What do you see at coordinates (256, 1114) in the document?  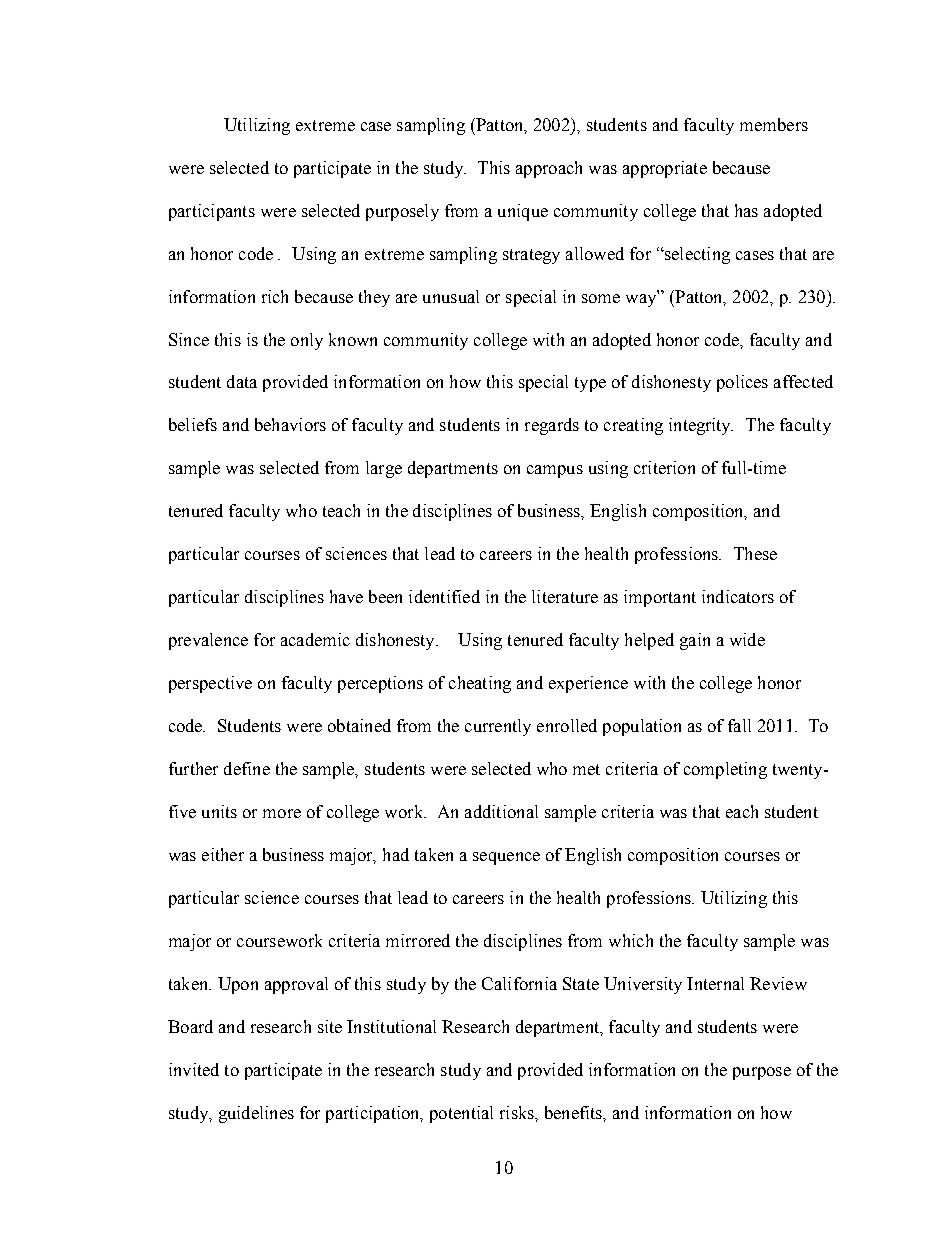 I see `guidelines` at bounding box center [256, 1114].
